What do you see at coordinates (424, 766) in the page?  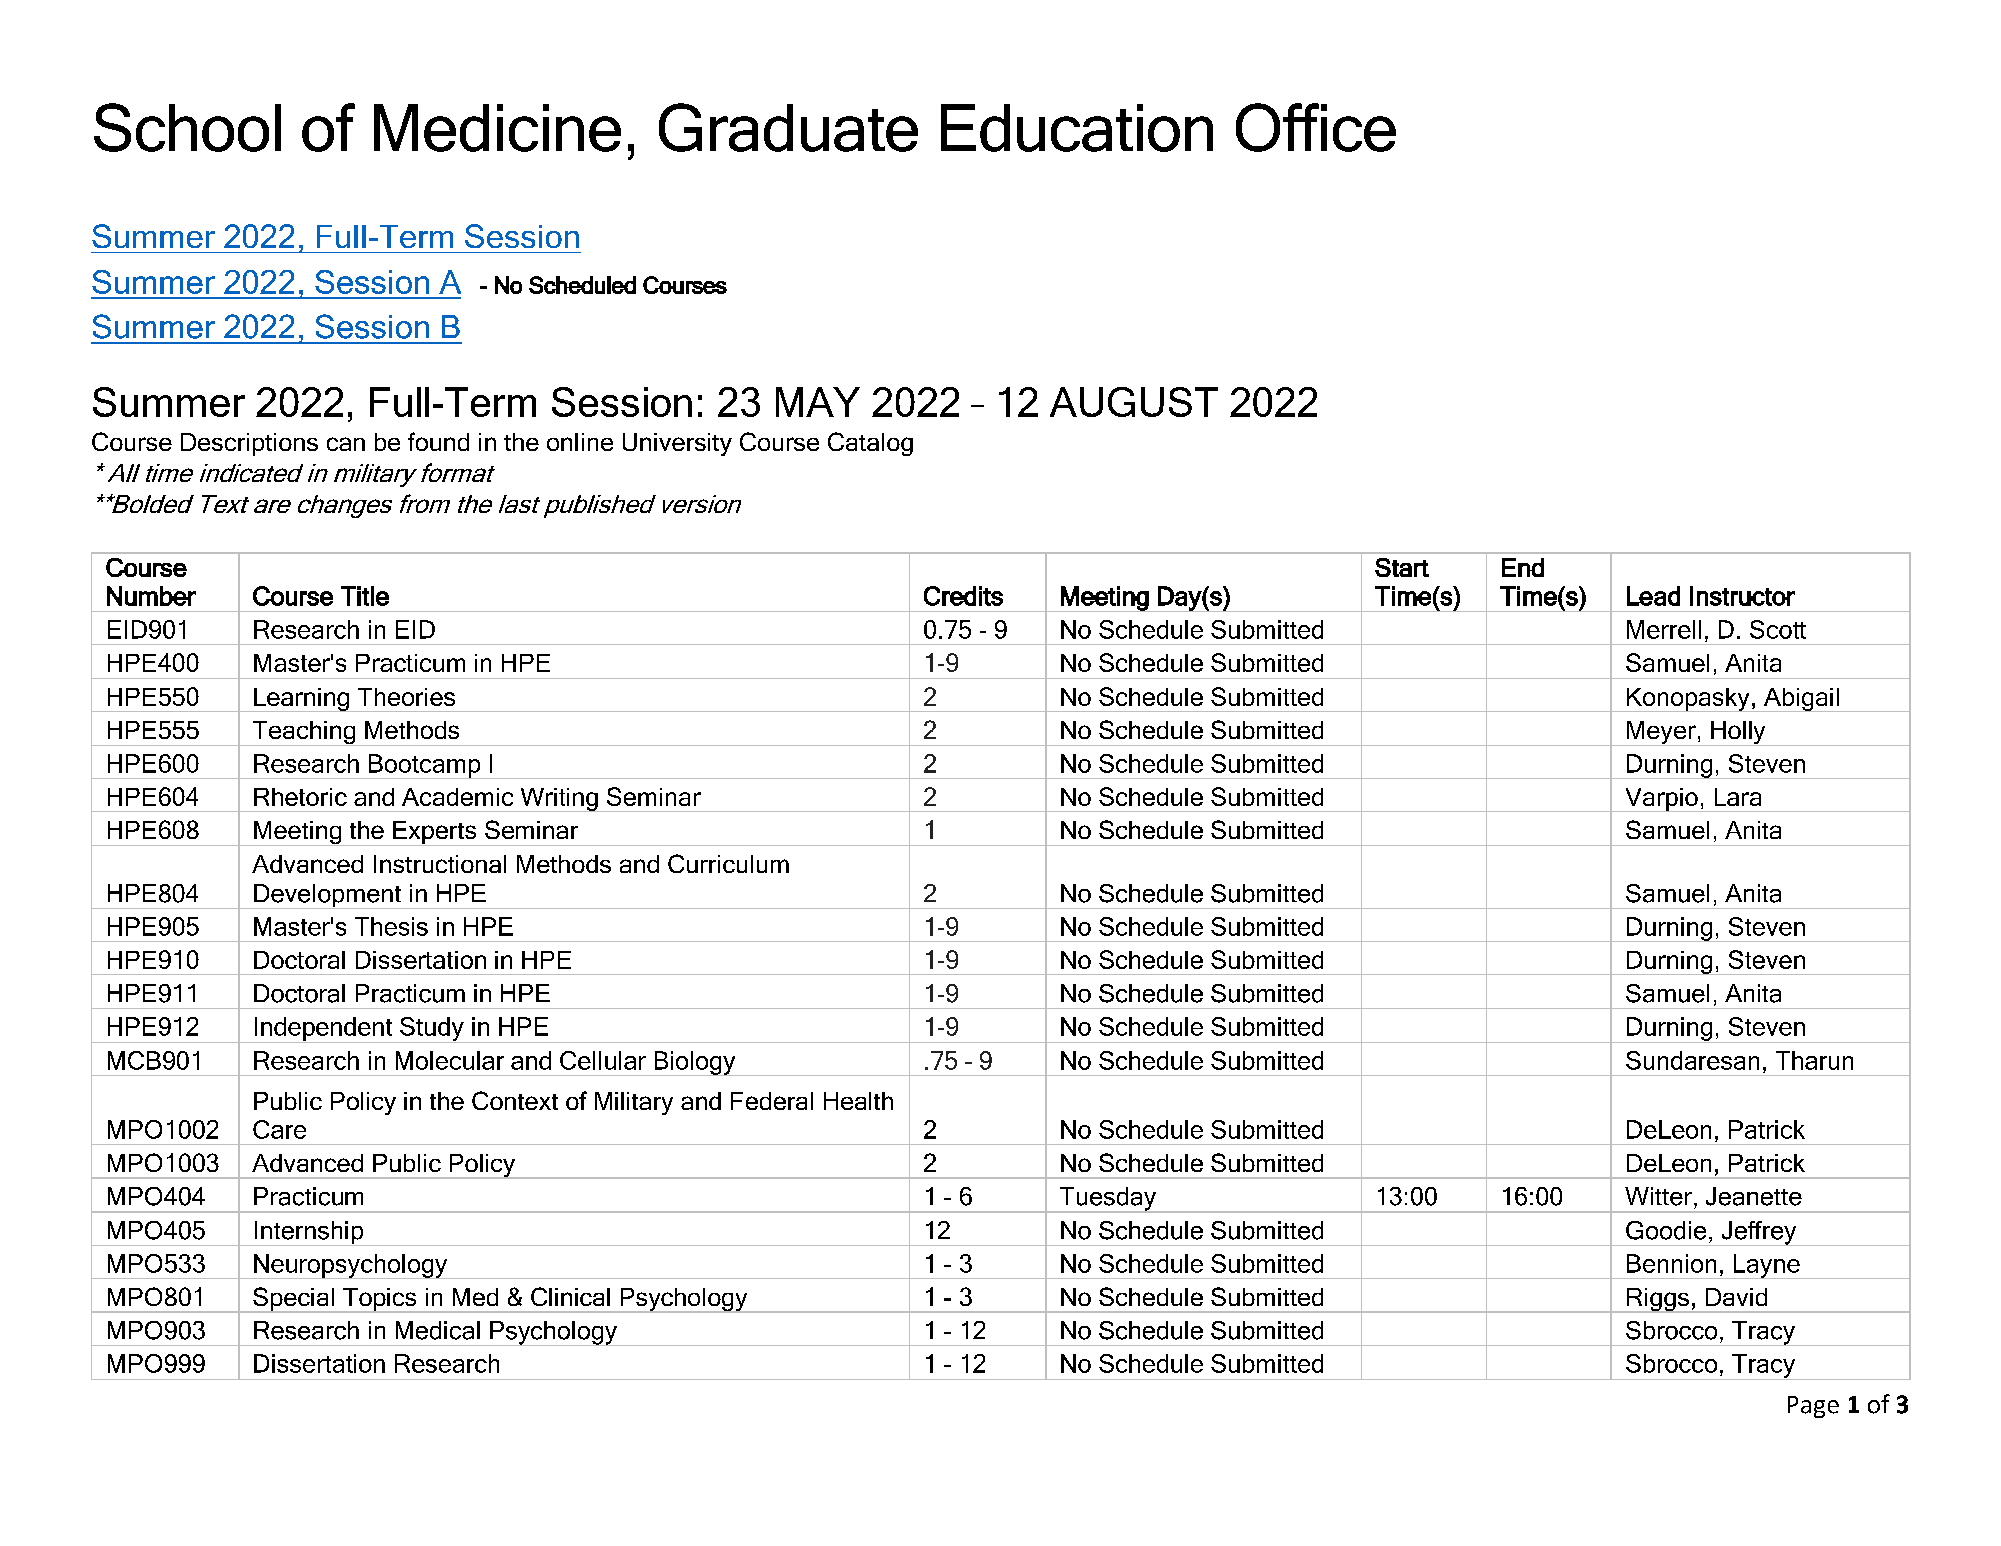 I see `Bootcamp` at bounding box center [424, 766].
